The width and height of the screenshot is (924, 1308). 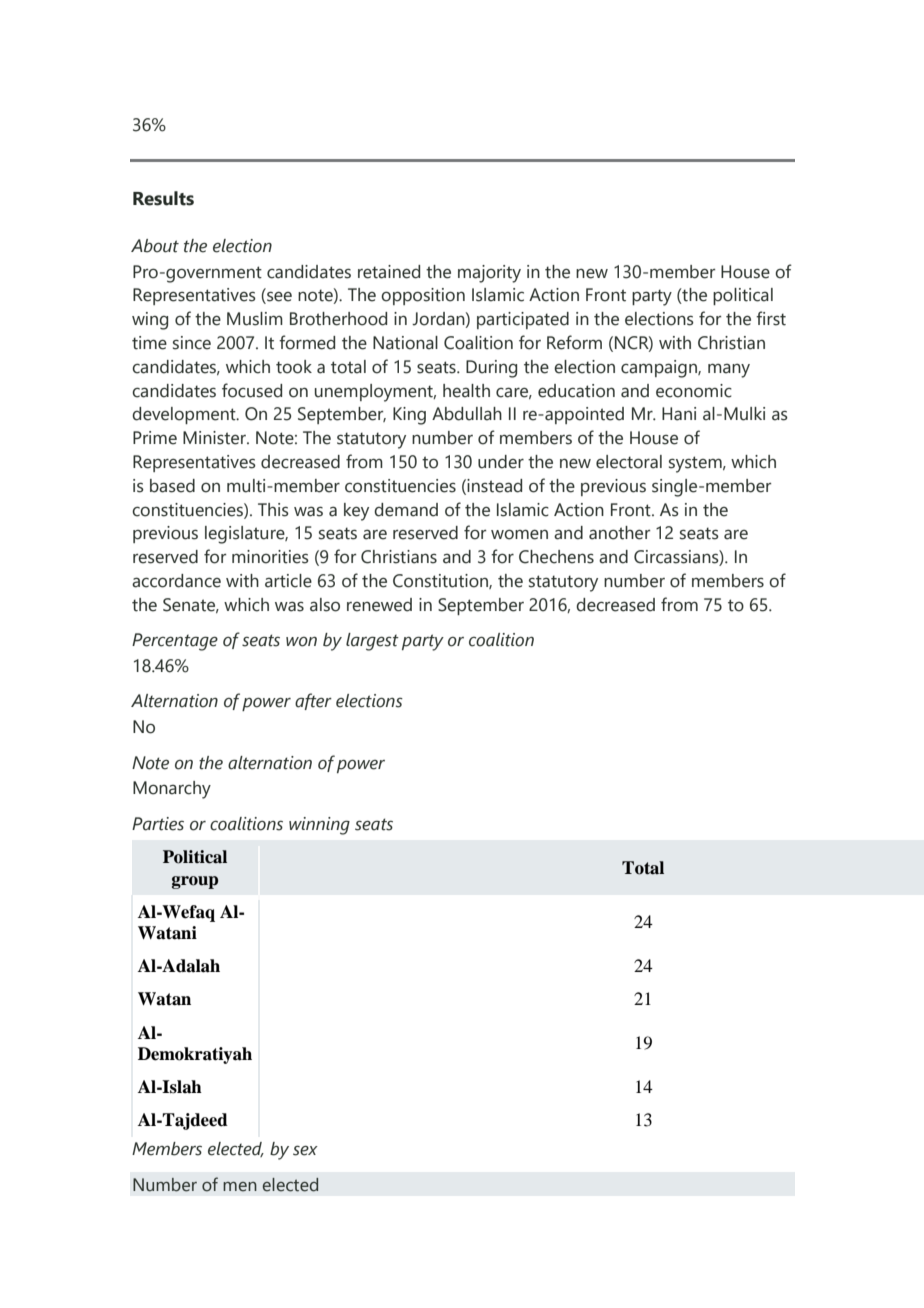 I want to click on Parties, so click(x=158, y=824).
